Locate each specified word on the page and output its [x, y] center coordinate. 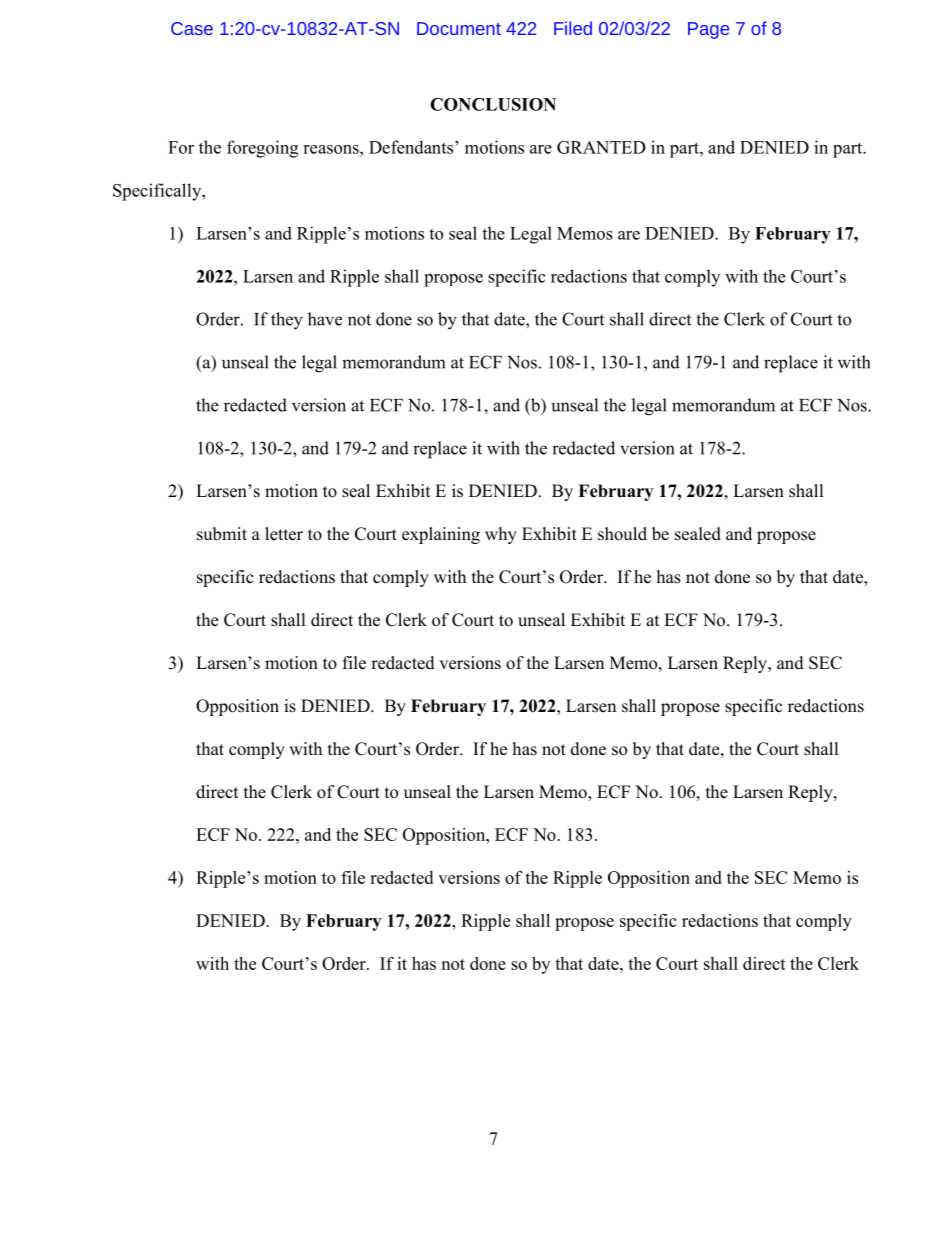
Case [192, 28]
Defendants [411, 147]
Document [459, 28]
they [287, 321]
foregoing [262, 149]
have [325, 319]
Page [708, 30]
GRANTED [601, 147]
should [622, 534]
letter [284, 534]
